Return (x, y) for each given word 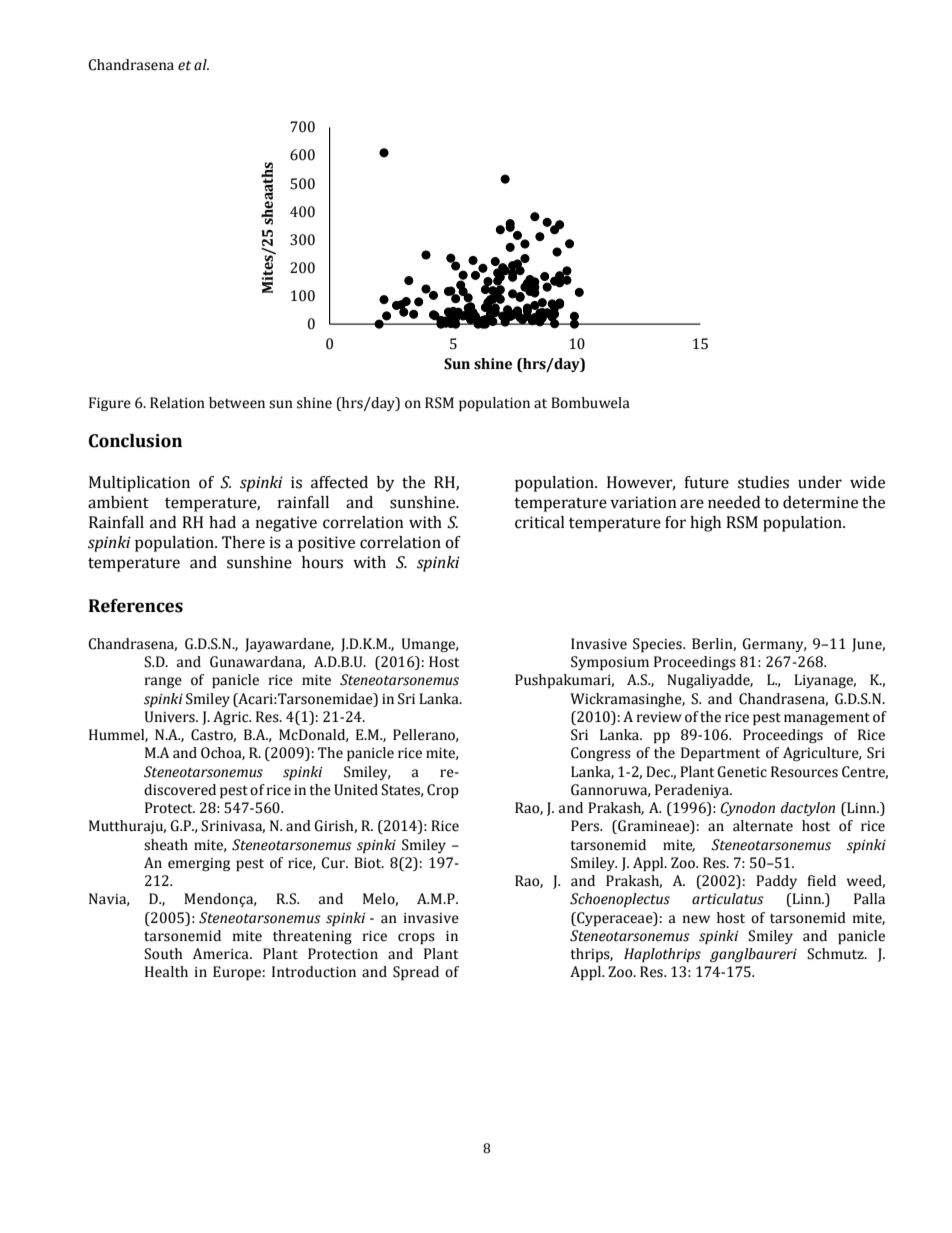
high (705, 524)
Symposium (610, 663)
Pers (586, 826)
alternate (763, 826)
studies (763, 482)
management (827, 719)
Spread (416, 973)
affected (339, 482)
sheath (166, 845)
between (237, 403)
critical (540, 522)
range (163, 682)
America (222, 954)
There (243, 542)
